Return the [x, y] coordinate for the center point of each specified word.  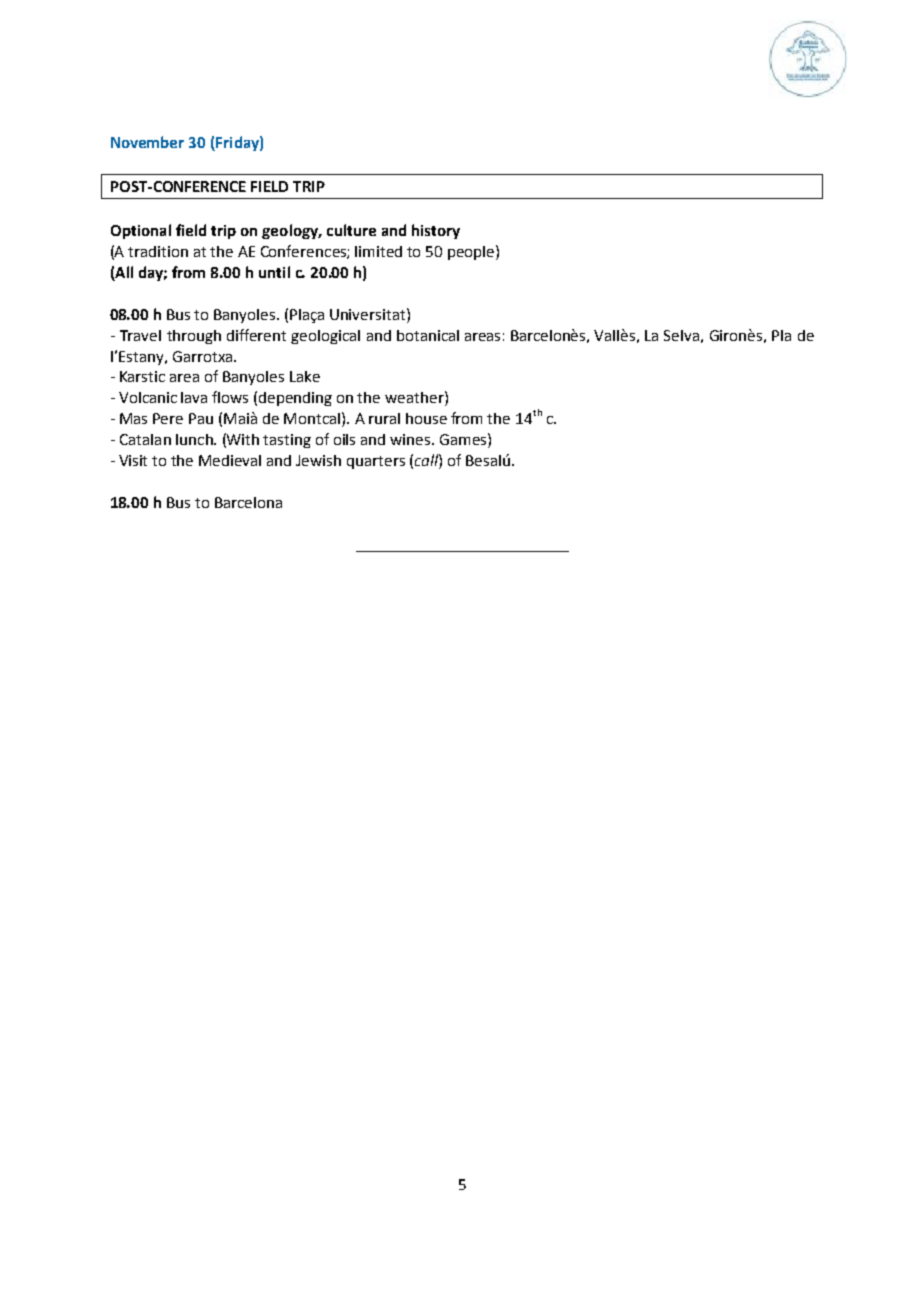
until [274, 272]
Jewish [318, 460]
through [194, 337]
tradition [158, 251]
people [472, 252]
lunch [195, 439]
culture [351, 230]
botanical [428, 335]
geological [325, 337]
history [436, 231]
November [147, 142]
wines [411, 439]
